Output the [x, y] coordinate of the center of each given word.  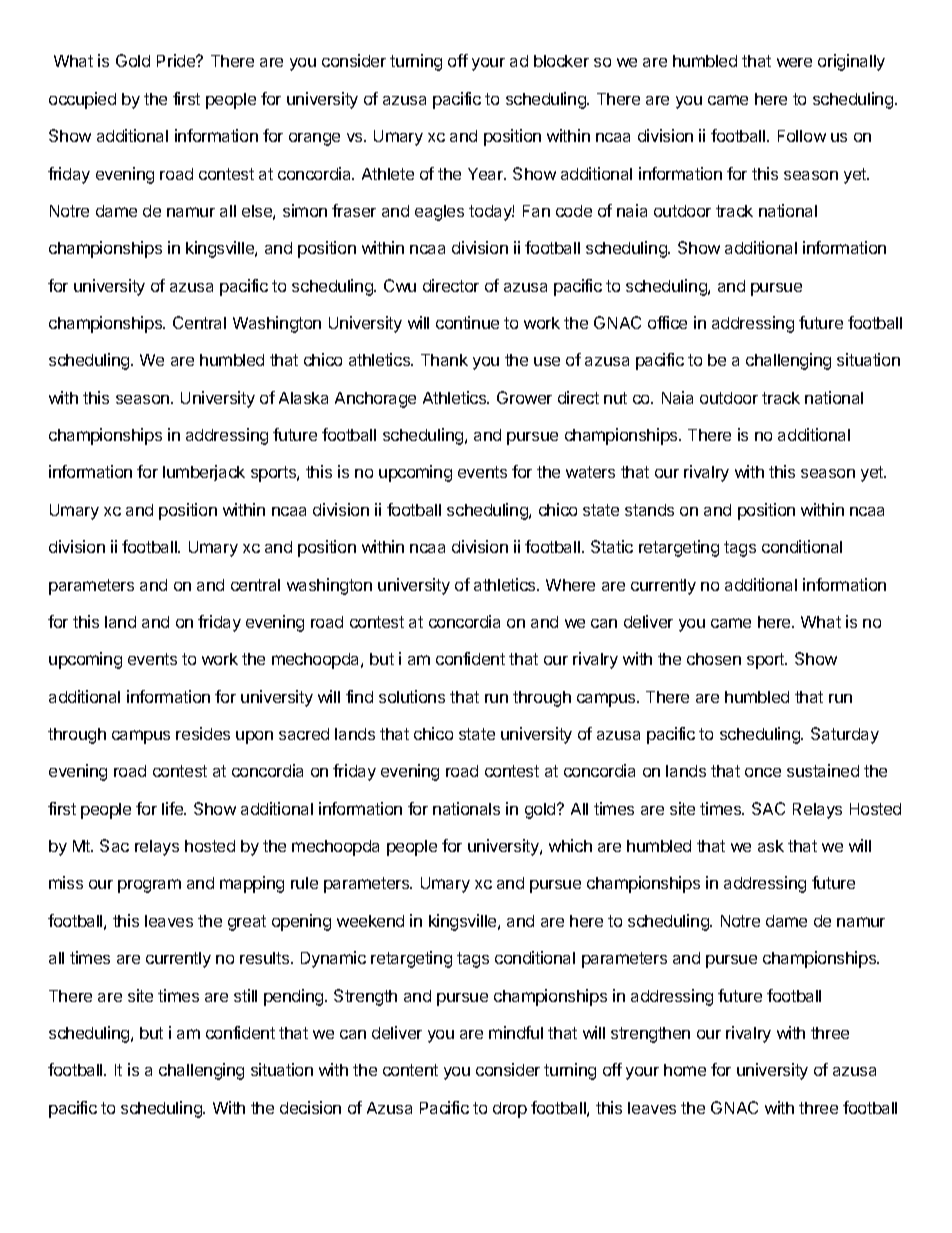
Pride [177, 60]
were [794, 62]
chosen [714, 659]
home [685, 1070]
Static [612, 546]
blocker [561, 61]
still [245, 995]
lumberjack [204, 473]
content [410, 1070]
